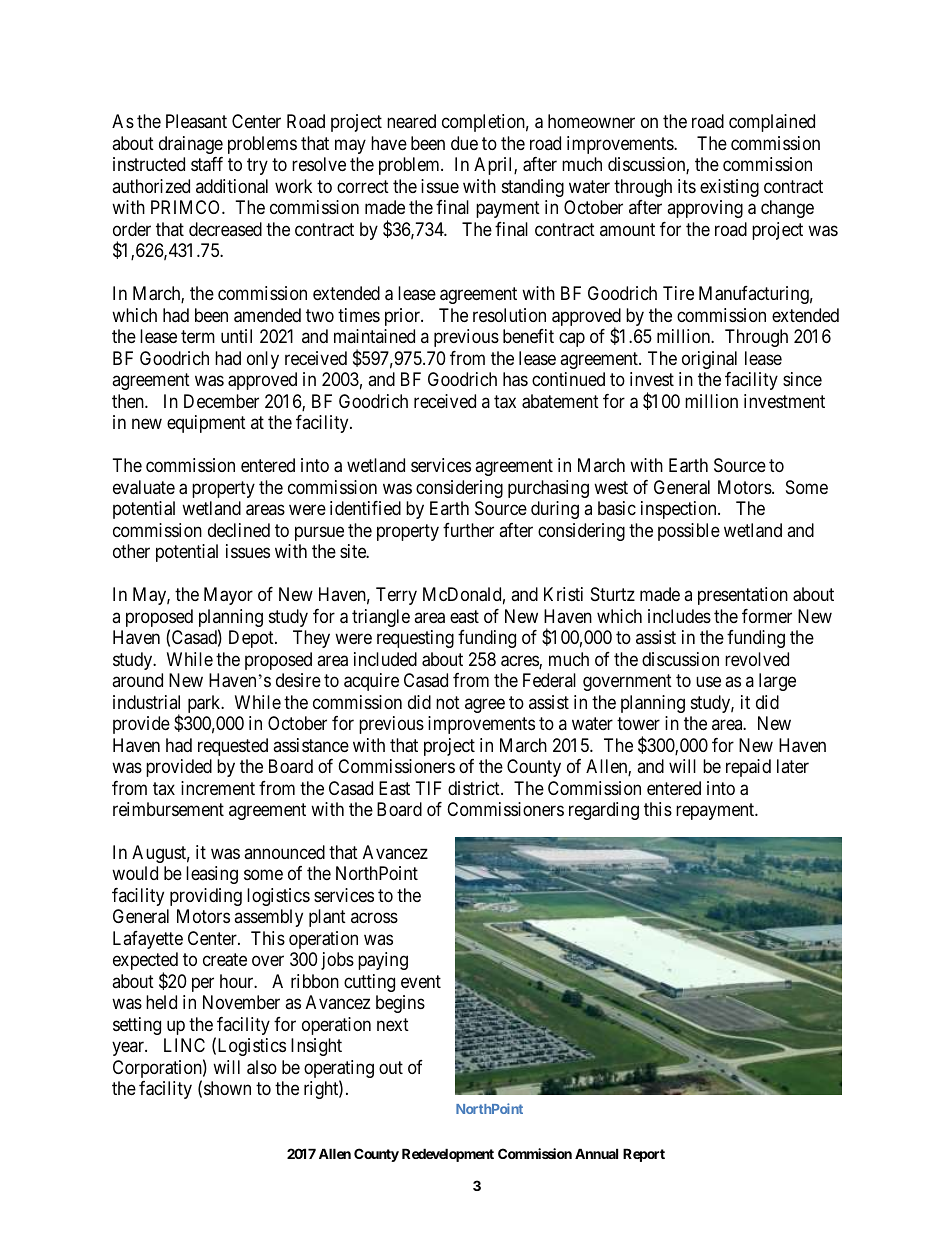 The image size is (952, 1233). Describe the element at coordinates (475, 788) in the screenshot. I see `district` at that location.
